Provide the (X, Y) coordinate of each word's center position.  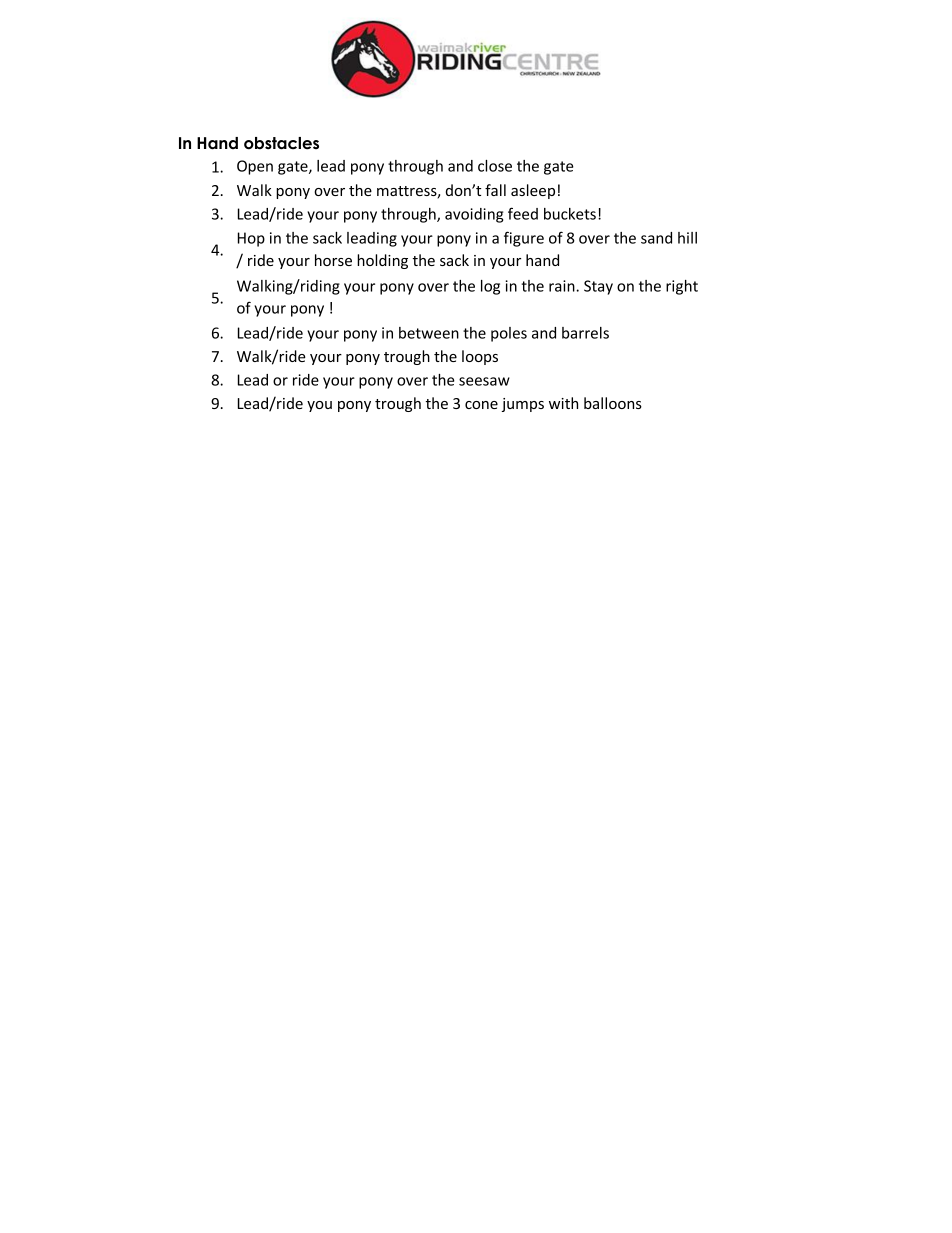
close (495, 166)
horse (333, 260)
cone (481, 405)
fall (495, 190)
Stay (598, 287)
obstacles (281, 143)
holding (382, 261)
